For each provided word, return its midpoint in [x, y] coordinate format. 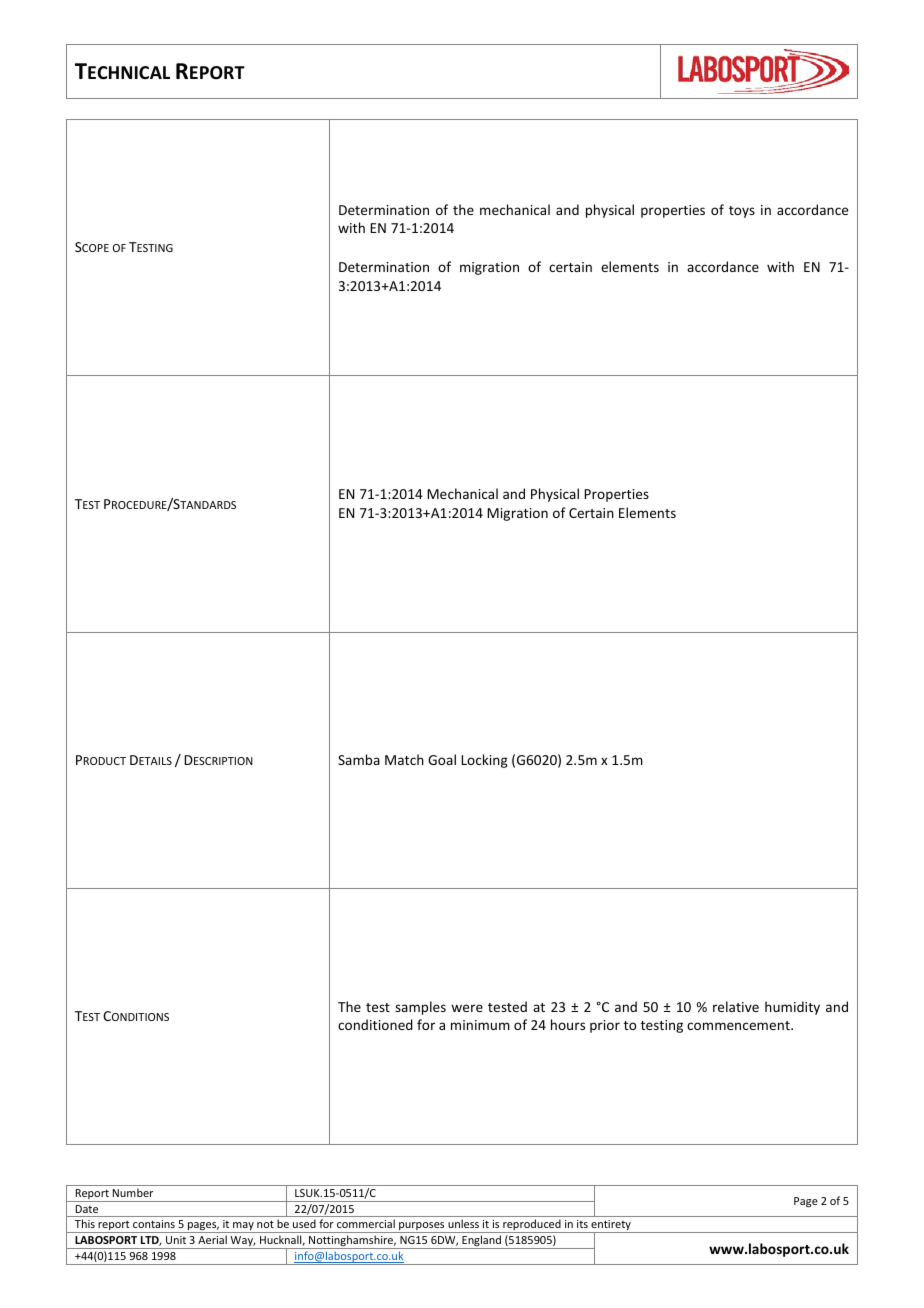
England [482, 1242]
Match [404, 759]
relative [736, 1006]
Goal [442, 759]
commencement [739, 1025]
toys [742, 212]
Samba [359, 759]
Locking [484, 761]
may [243, 1227]
